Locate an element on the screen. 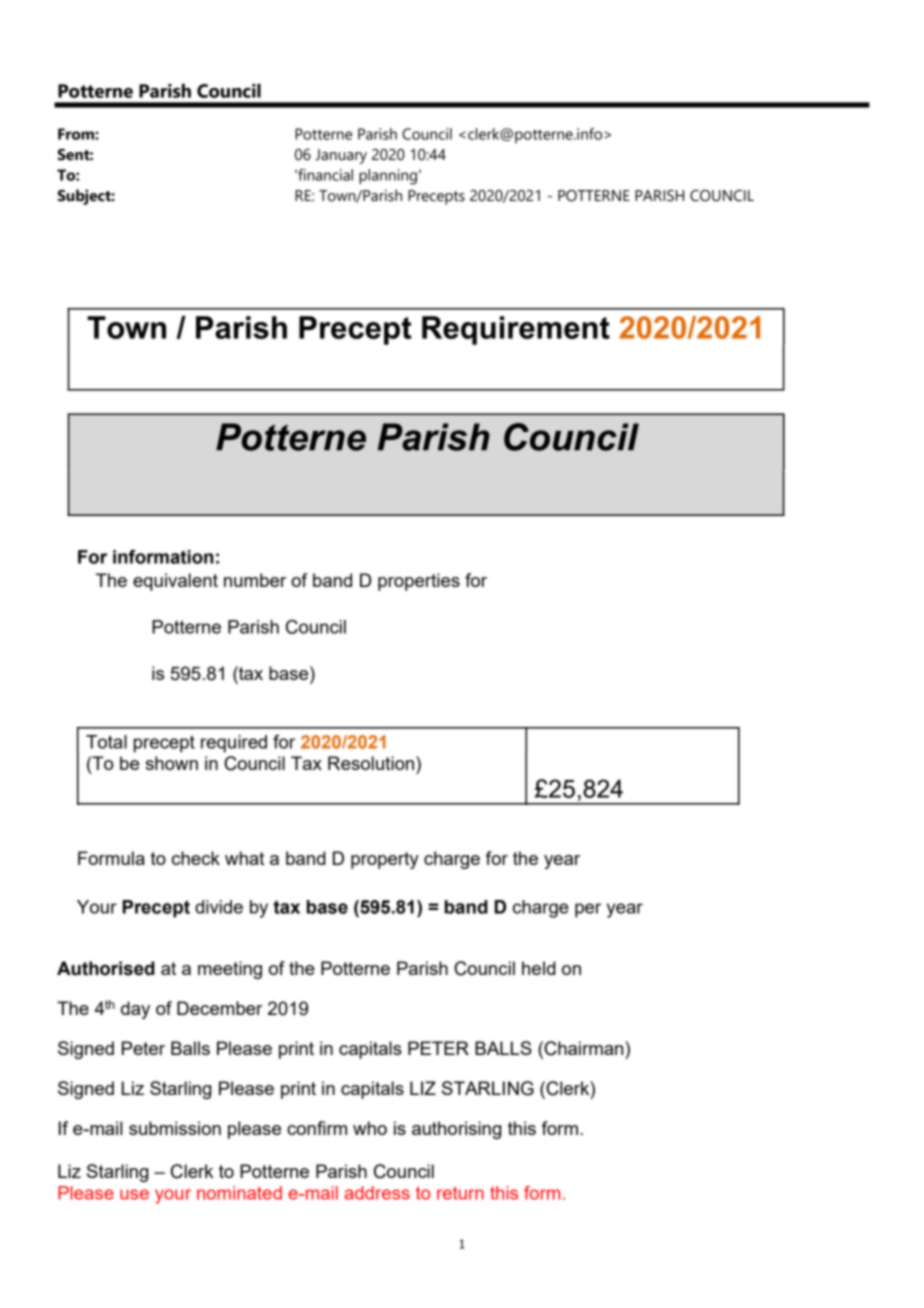 This screenshot has width=924, height=1308. planning is located at coordinates (388, 177).
